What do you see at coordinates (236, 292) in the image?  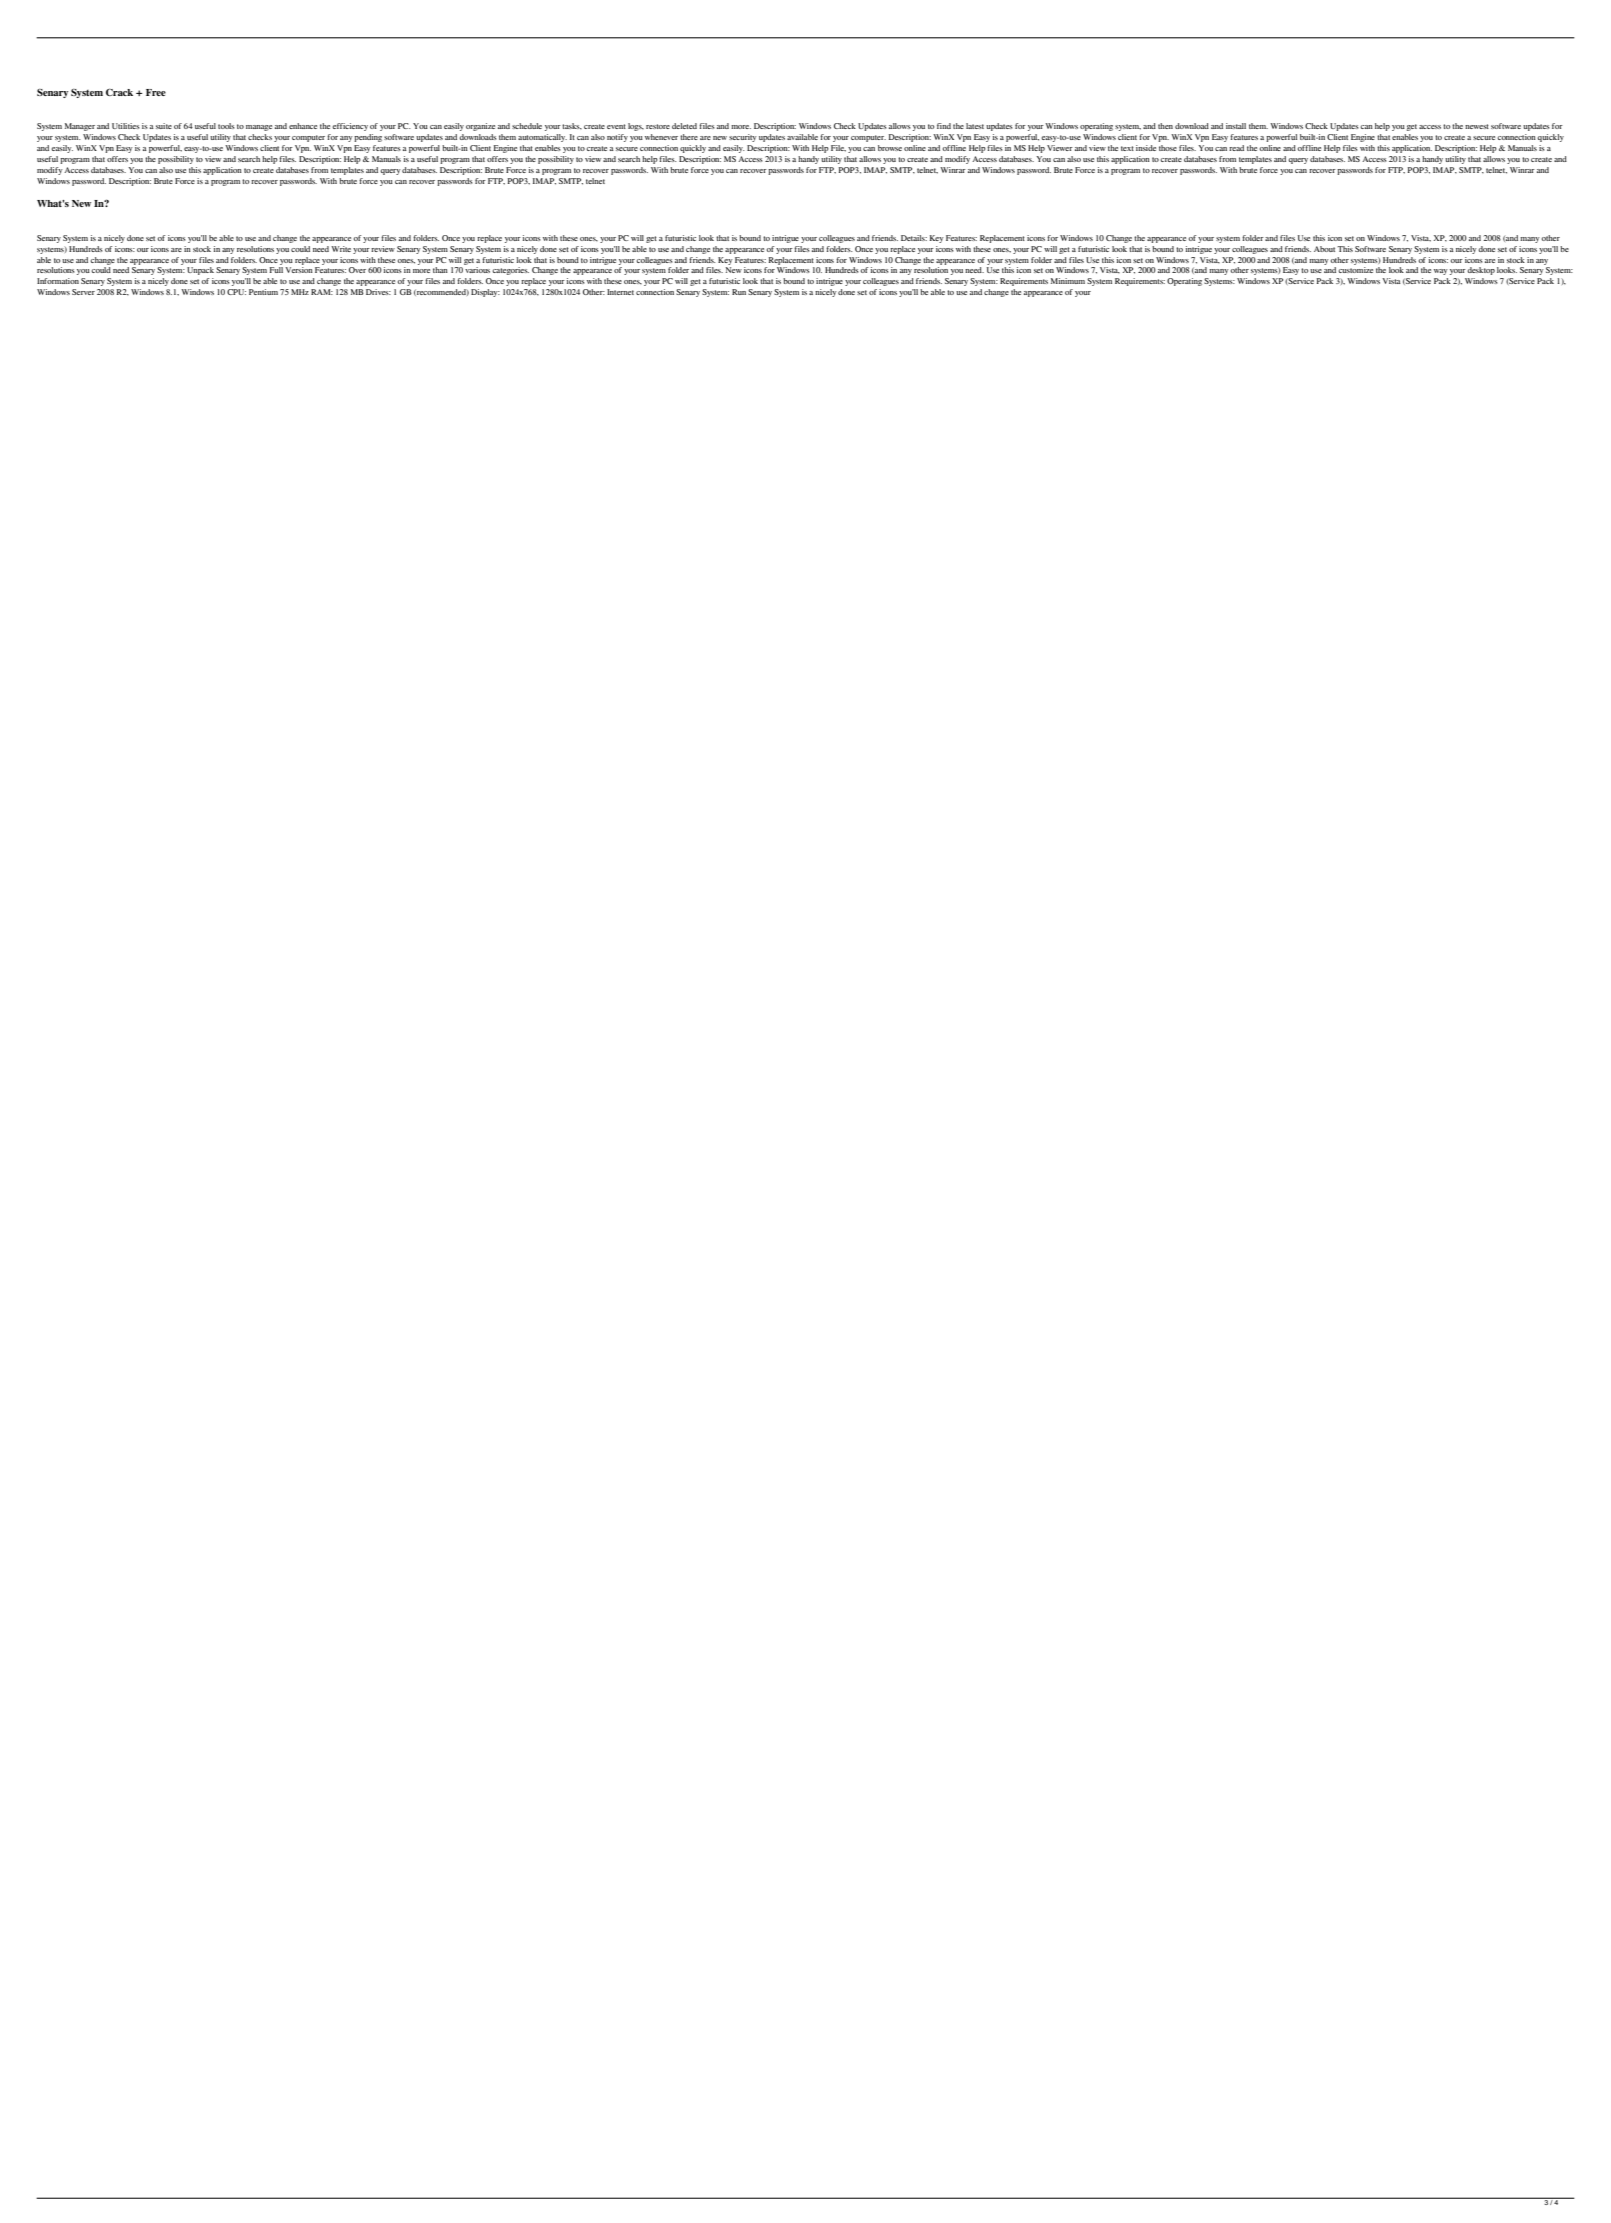 I see `CPU` at bounding box center [236, 292].
